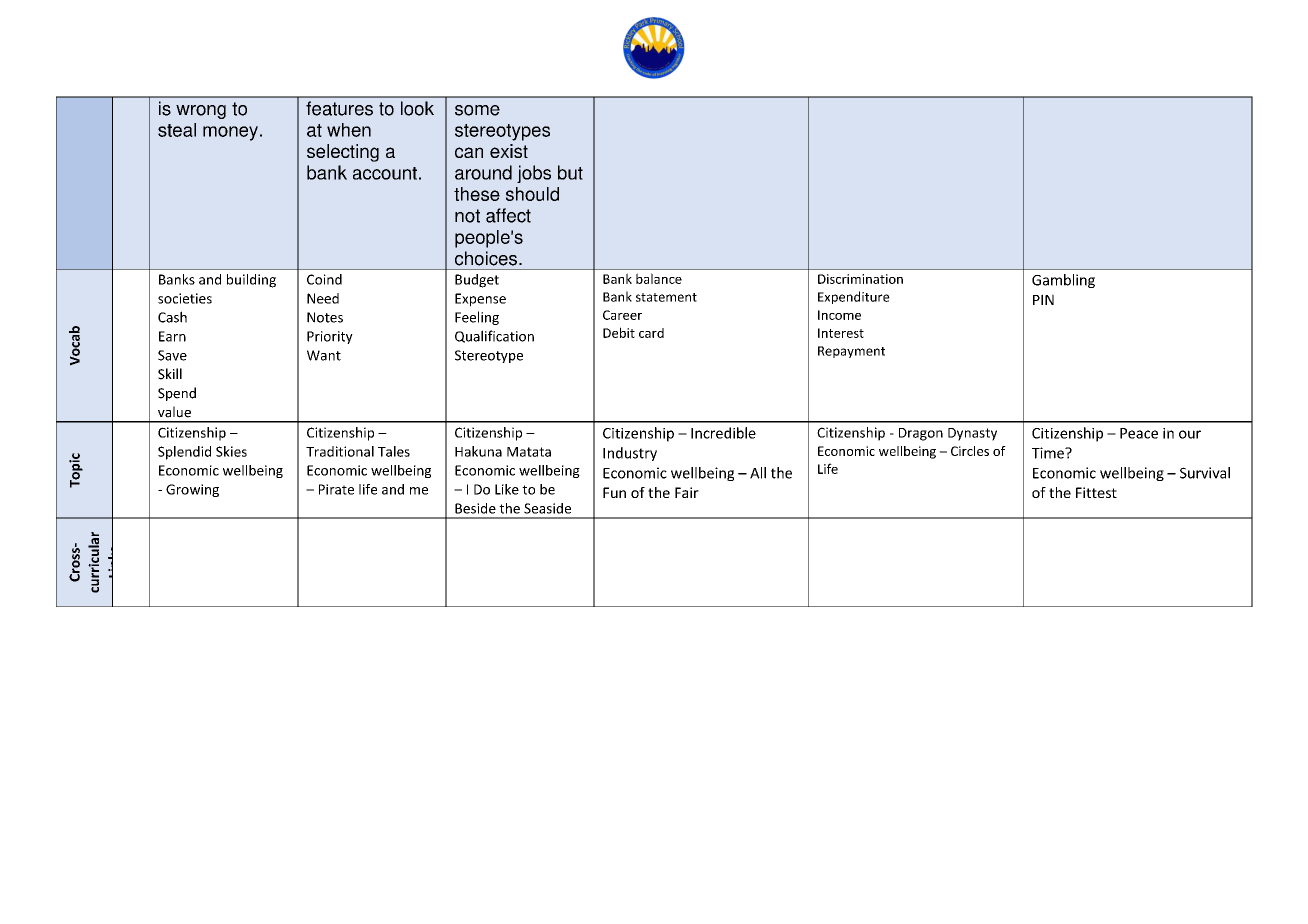  I want to click on Gambling, so click(1063, 281).
